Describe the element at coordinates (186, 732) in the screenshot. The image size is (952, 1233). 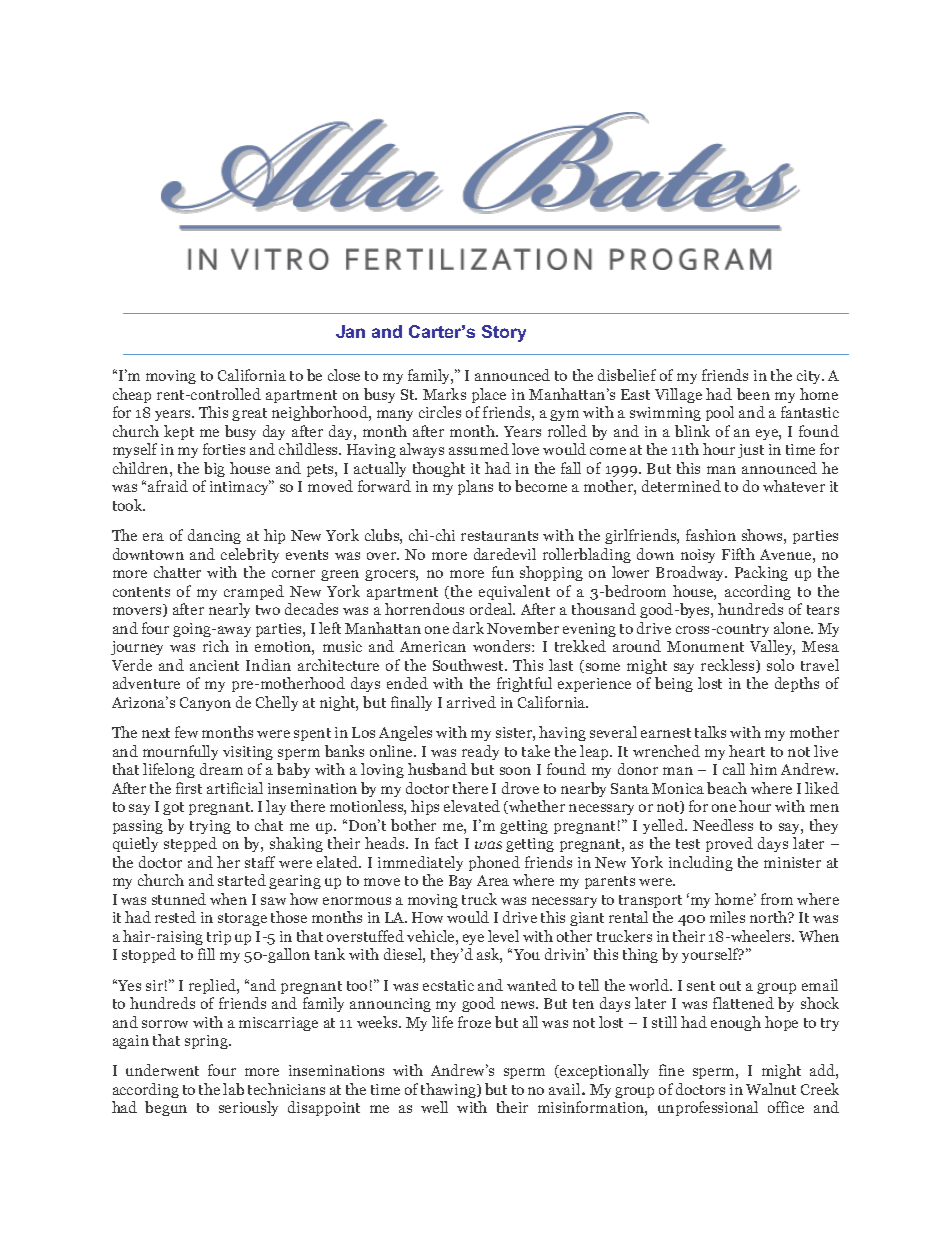
I see `few` at that location.
